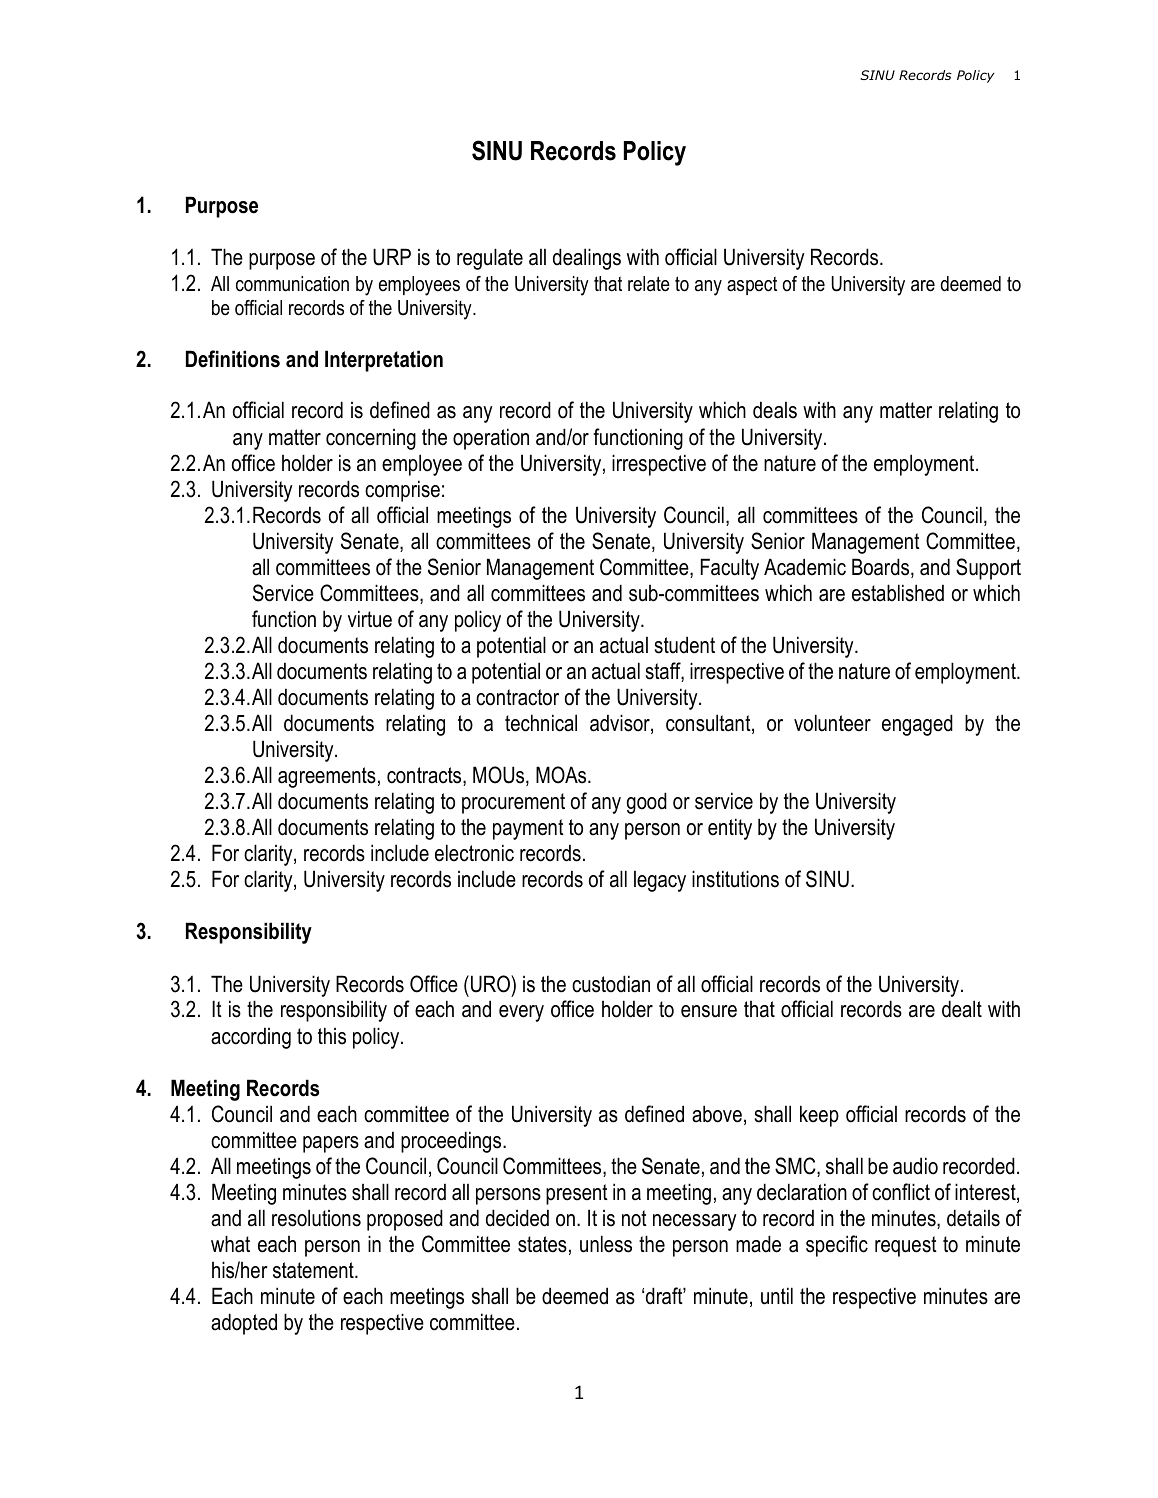 This document has height=1498, width=1158. I want to click on statement, so click(314, 1270).
